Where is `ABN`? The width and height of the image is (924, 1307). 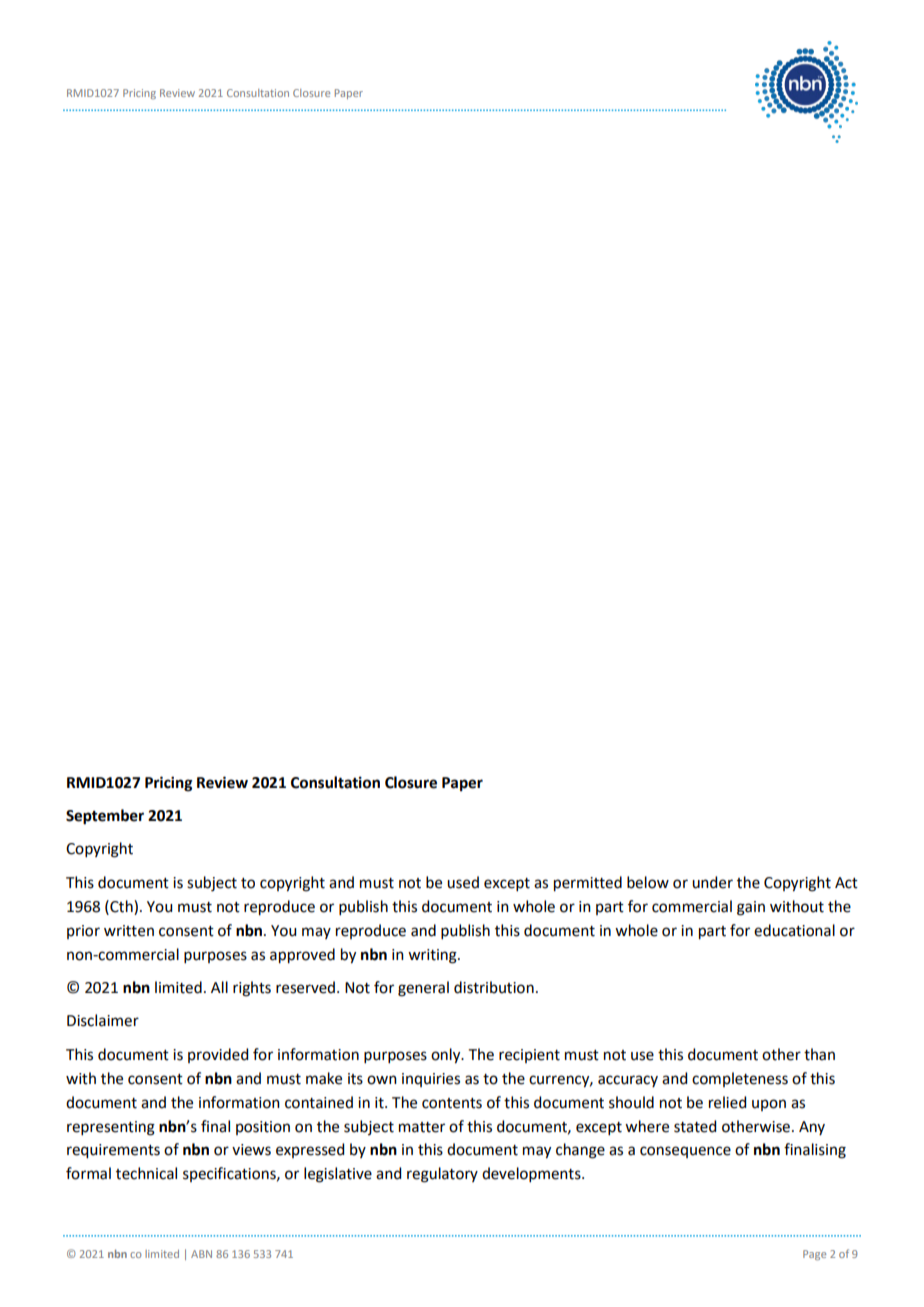 ABN is located at coordinates (201, 1254).
